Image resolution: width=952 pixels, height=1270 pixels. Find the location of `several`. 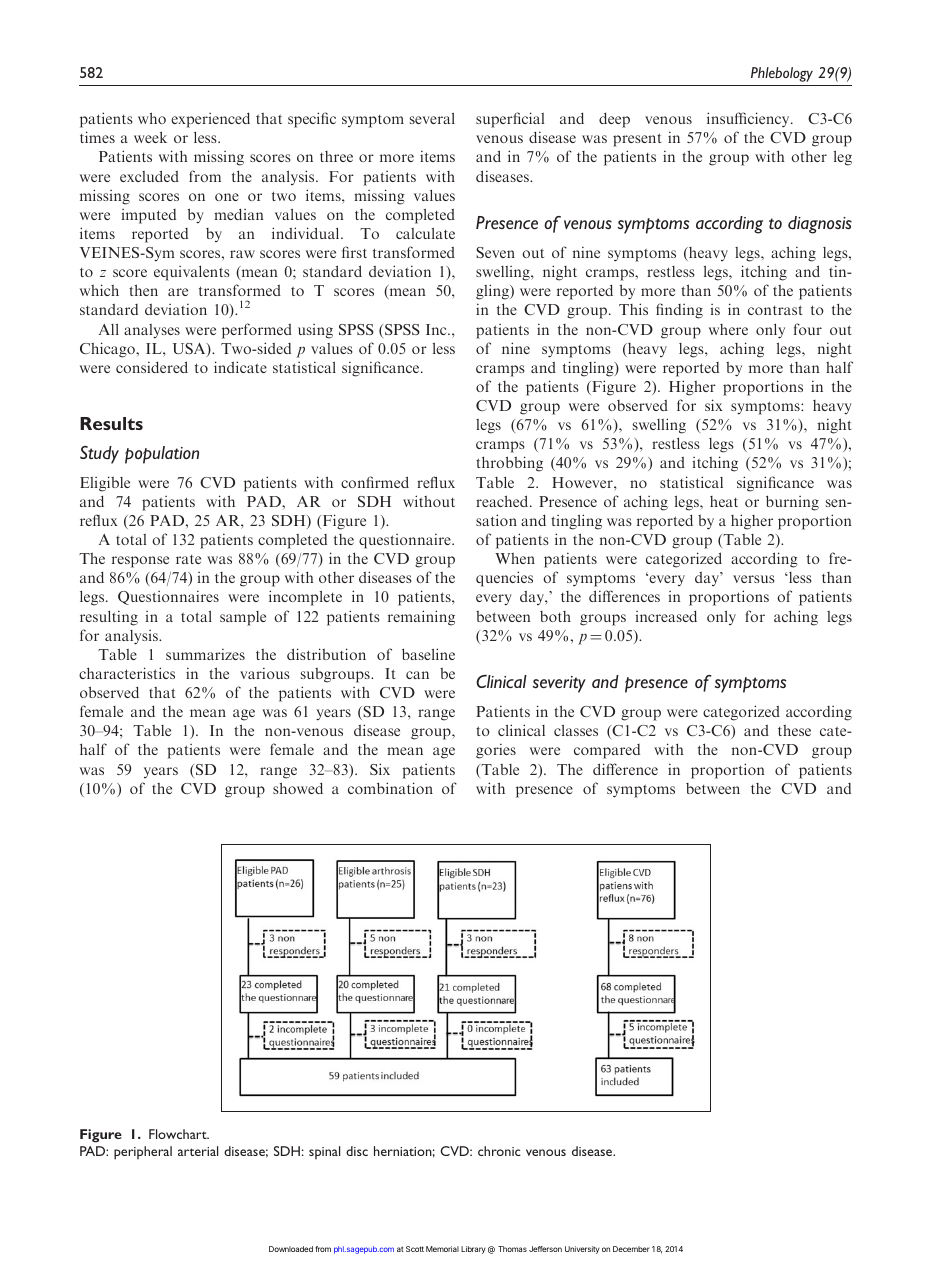

several is located at coordinates (432, 118).
